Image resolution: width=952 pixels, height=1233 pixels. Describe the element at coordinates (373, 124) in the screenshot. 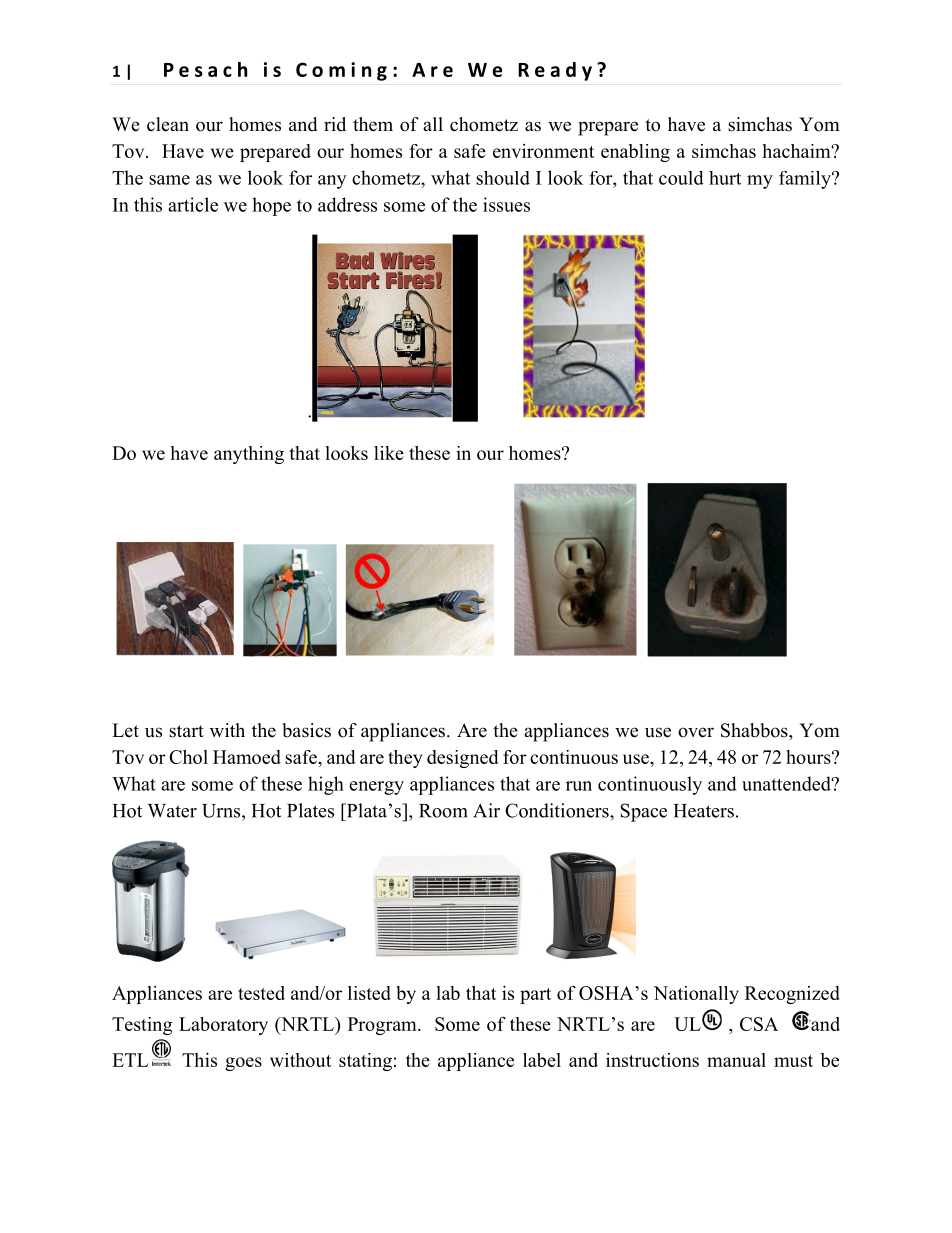

I see `them` at that location.
